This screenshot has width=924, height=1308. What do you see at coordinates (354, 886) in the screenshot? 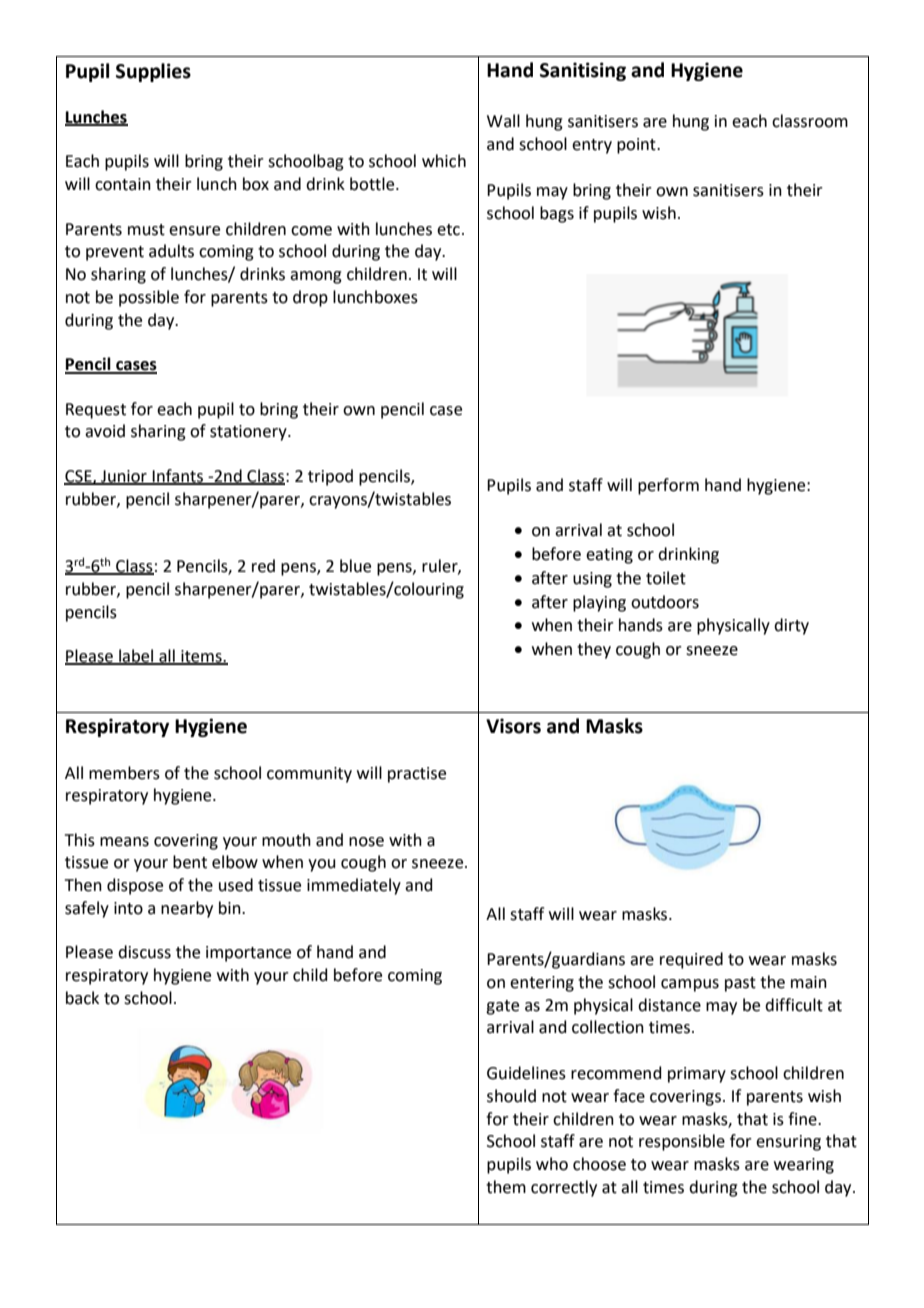
I see `immediately` at bounding box center [354, 886].
